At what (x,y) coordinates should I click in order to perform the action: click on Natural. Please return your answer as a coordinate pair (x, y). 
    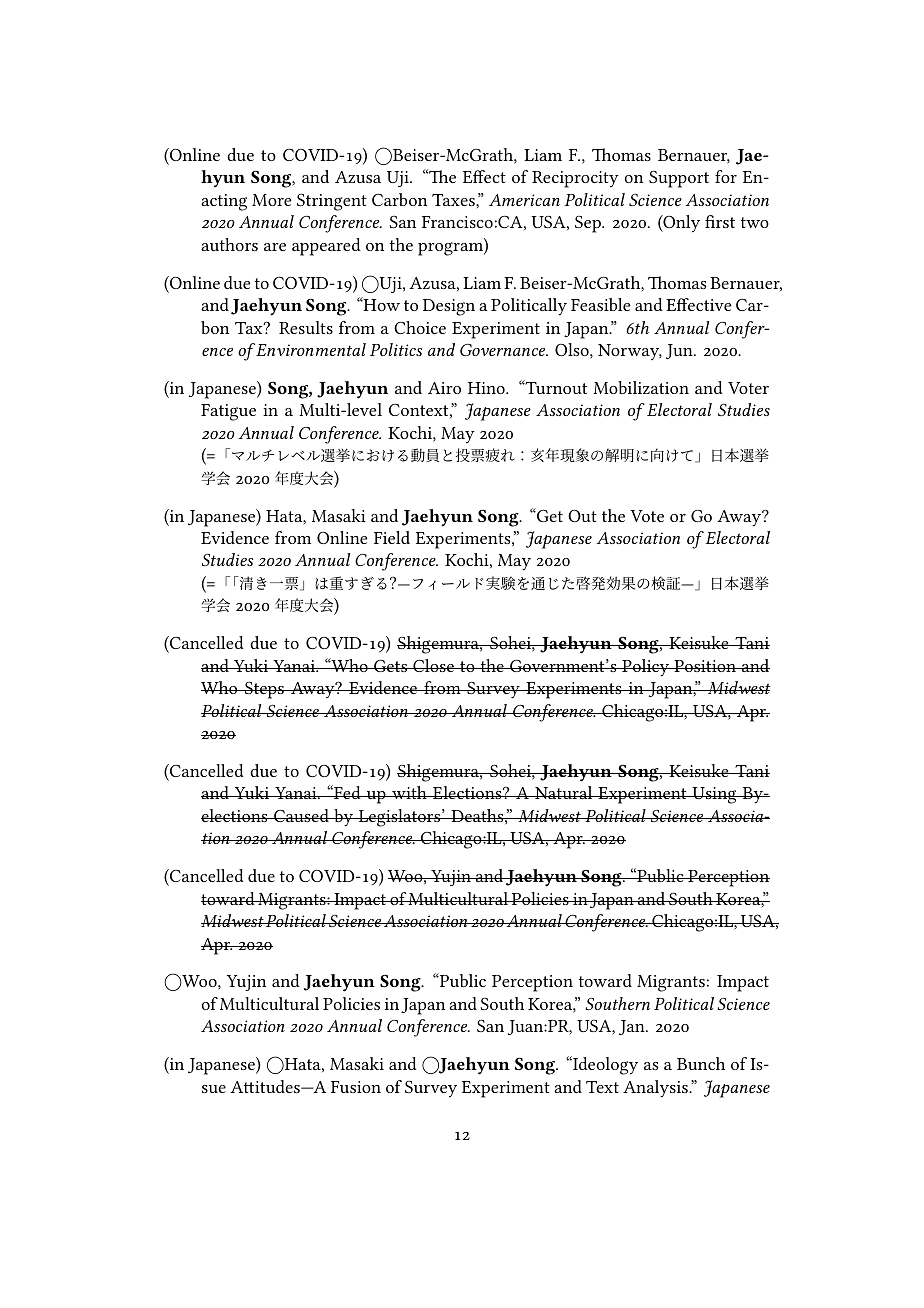
    Looking at the image, I should click on (564, 792).
